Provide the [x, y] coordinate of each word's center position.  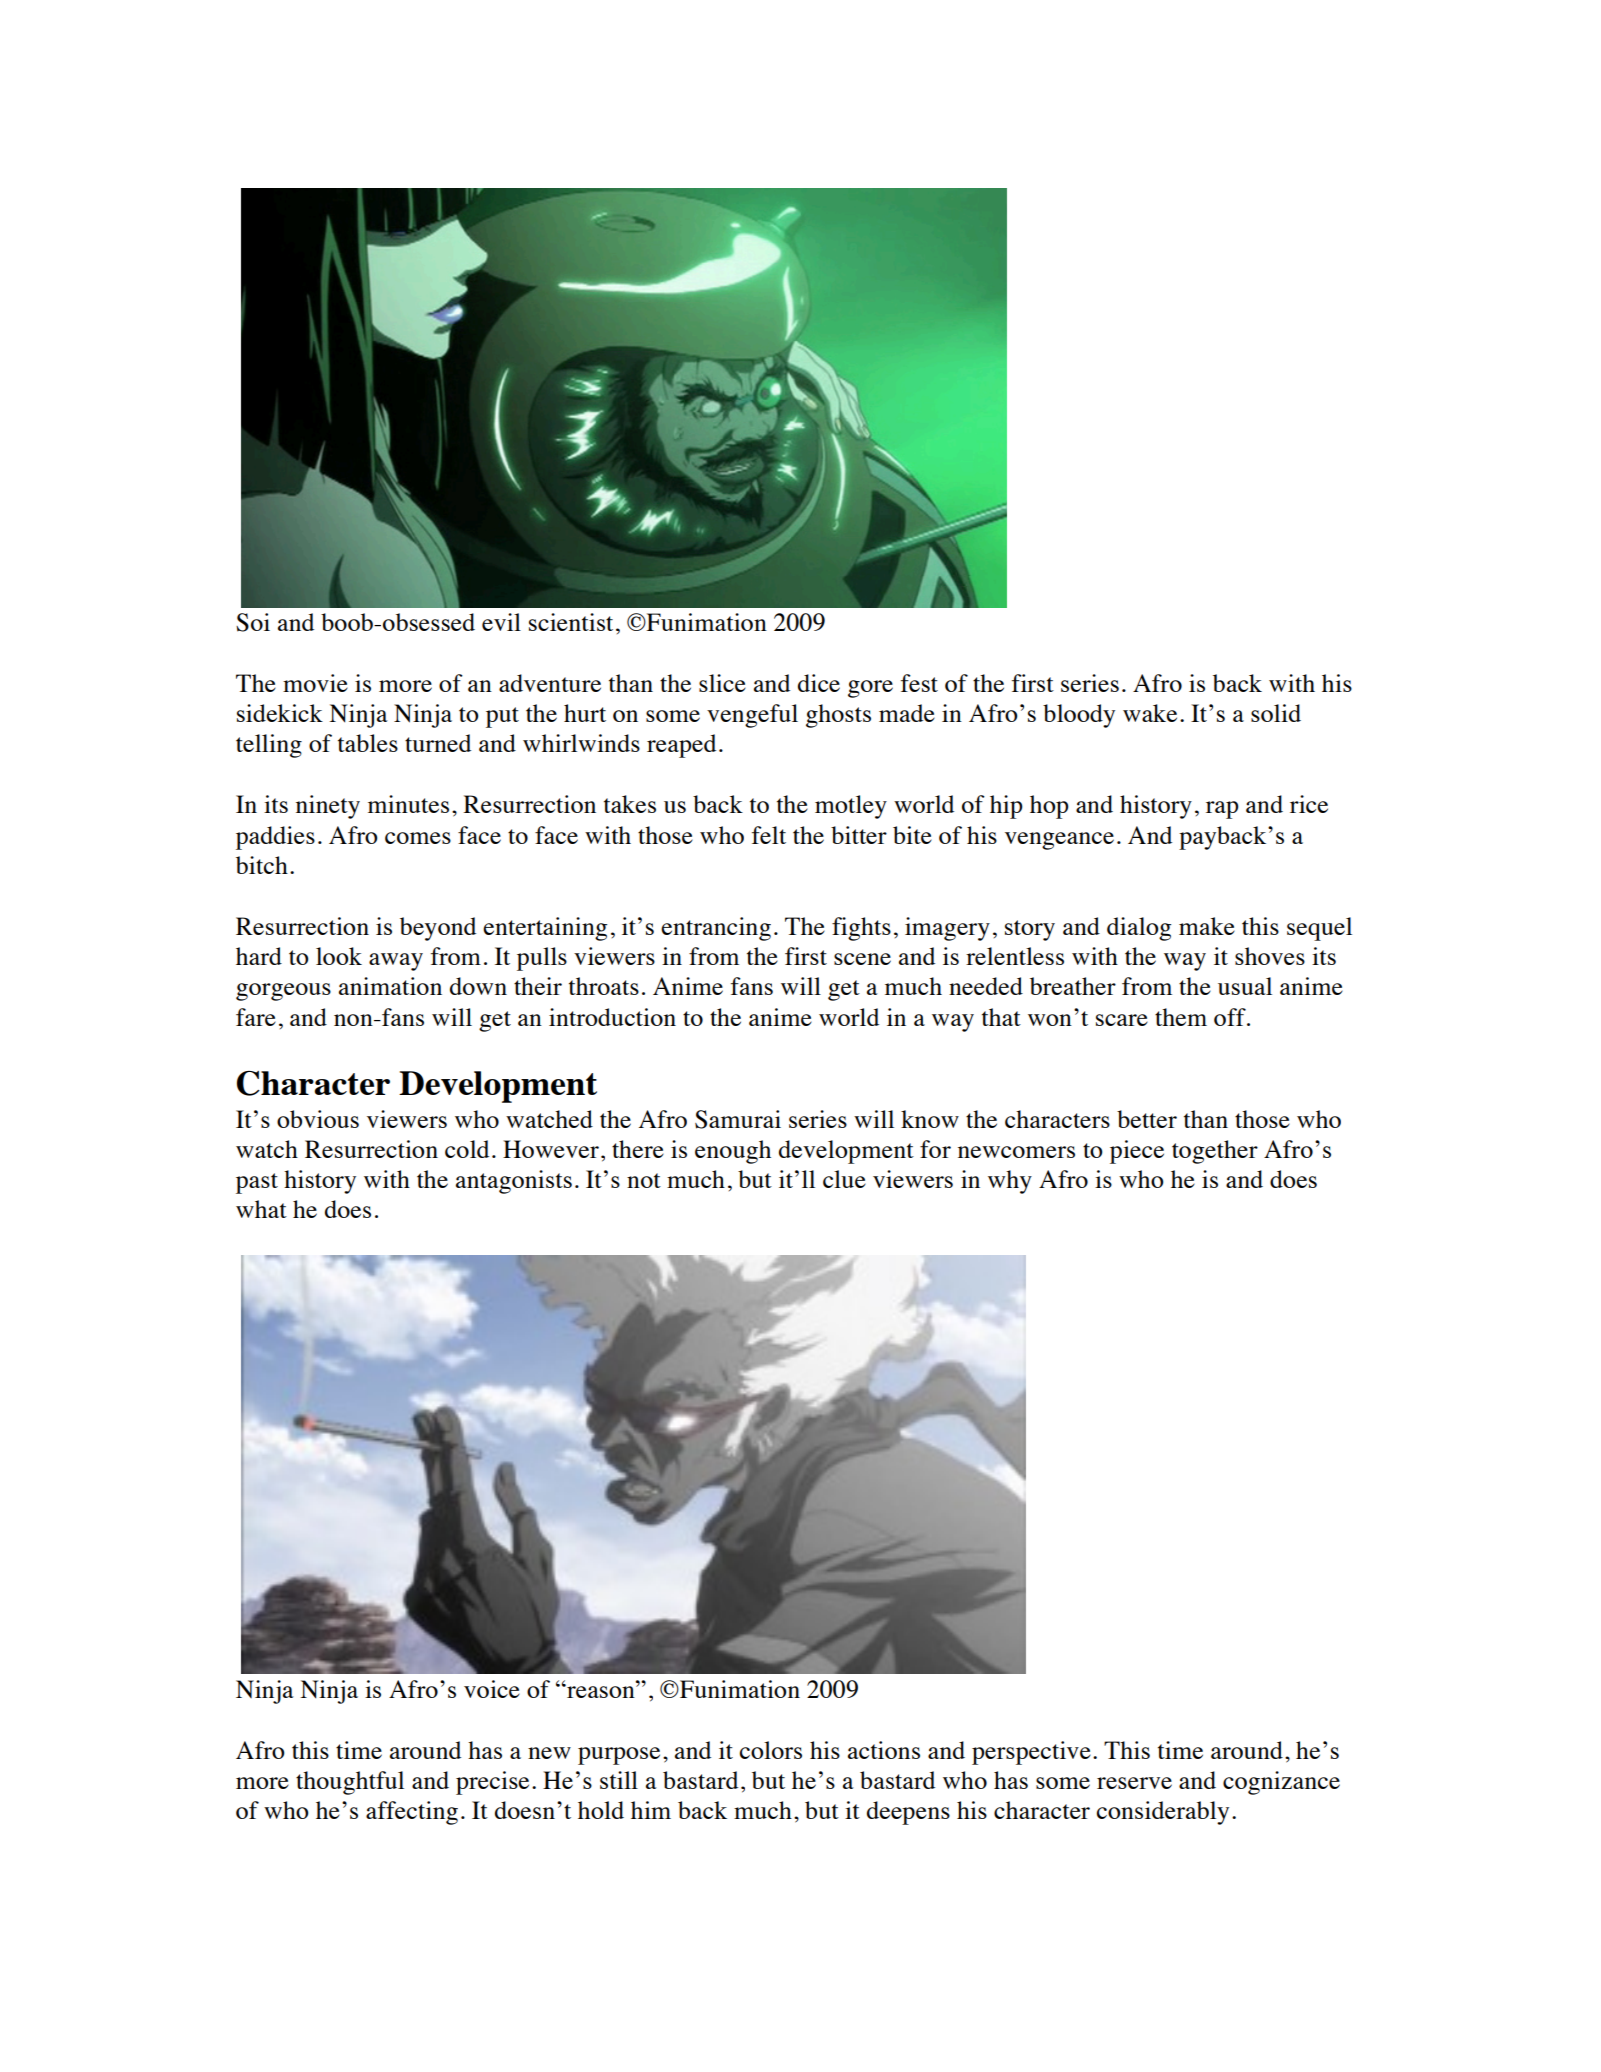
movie [315, 683]
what [261, 1209]
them [1181, 1017]
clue [844, 1179]
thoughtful [350, 1783]
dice [819, 683]
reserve [1134, 1783]
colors [771, 1750]
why [1010, 1182]
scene [862, 959]
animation [390, 986]
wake [1150, 713]
